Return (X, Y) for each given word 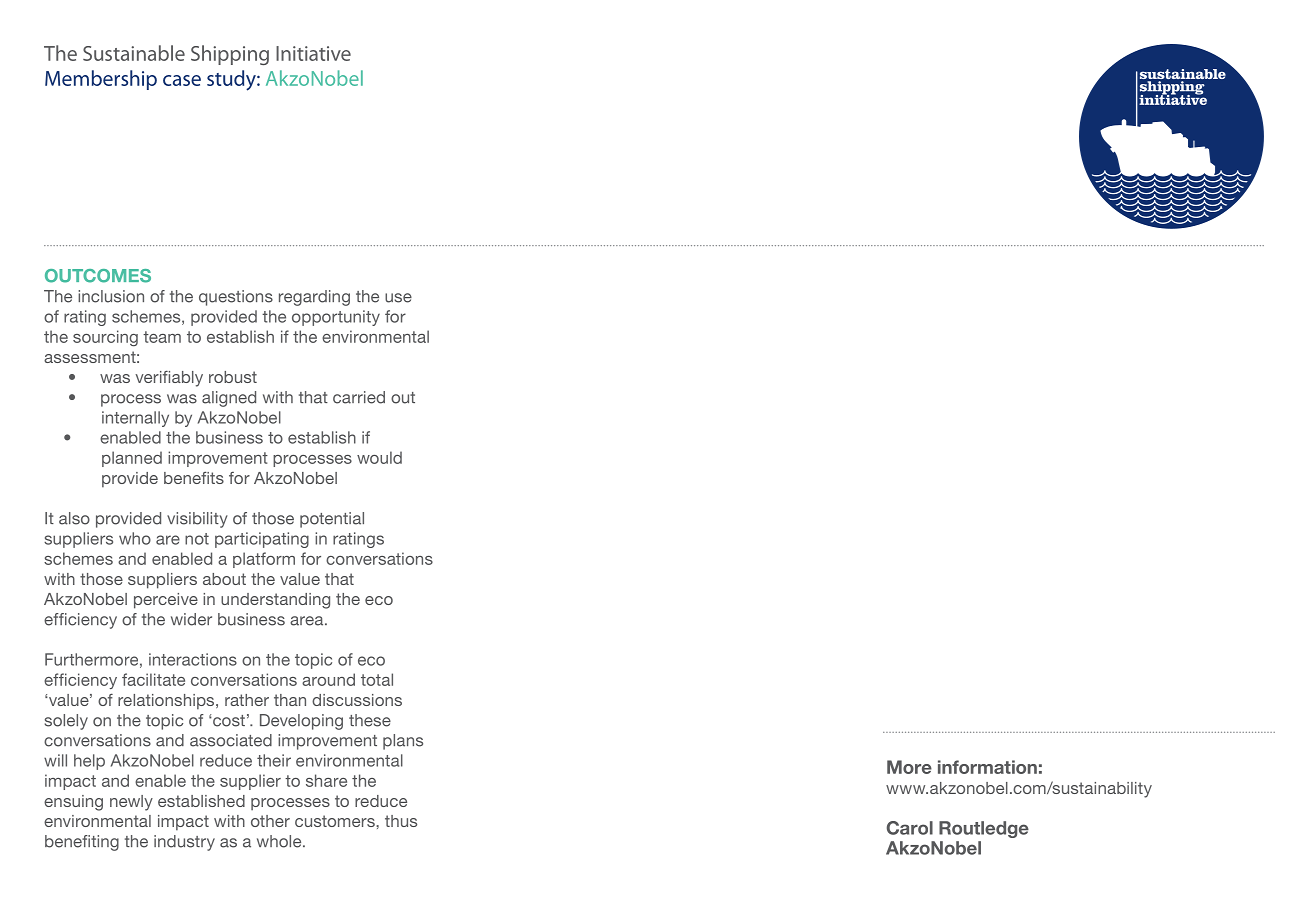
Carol (910, 828)
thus (401, 821)
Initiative (313, 53)
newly (131, 803)
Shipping (230, 55)
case (182, 80)
